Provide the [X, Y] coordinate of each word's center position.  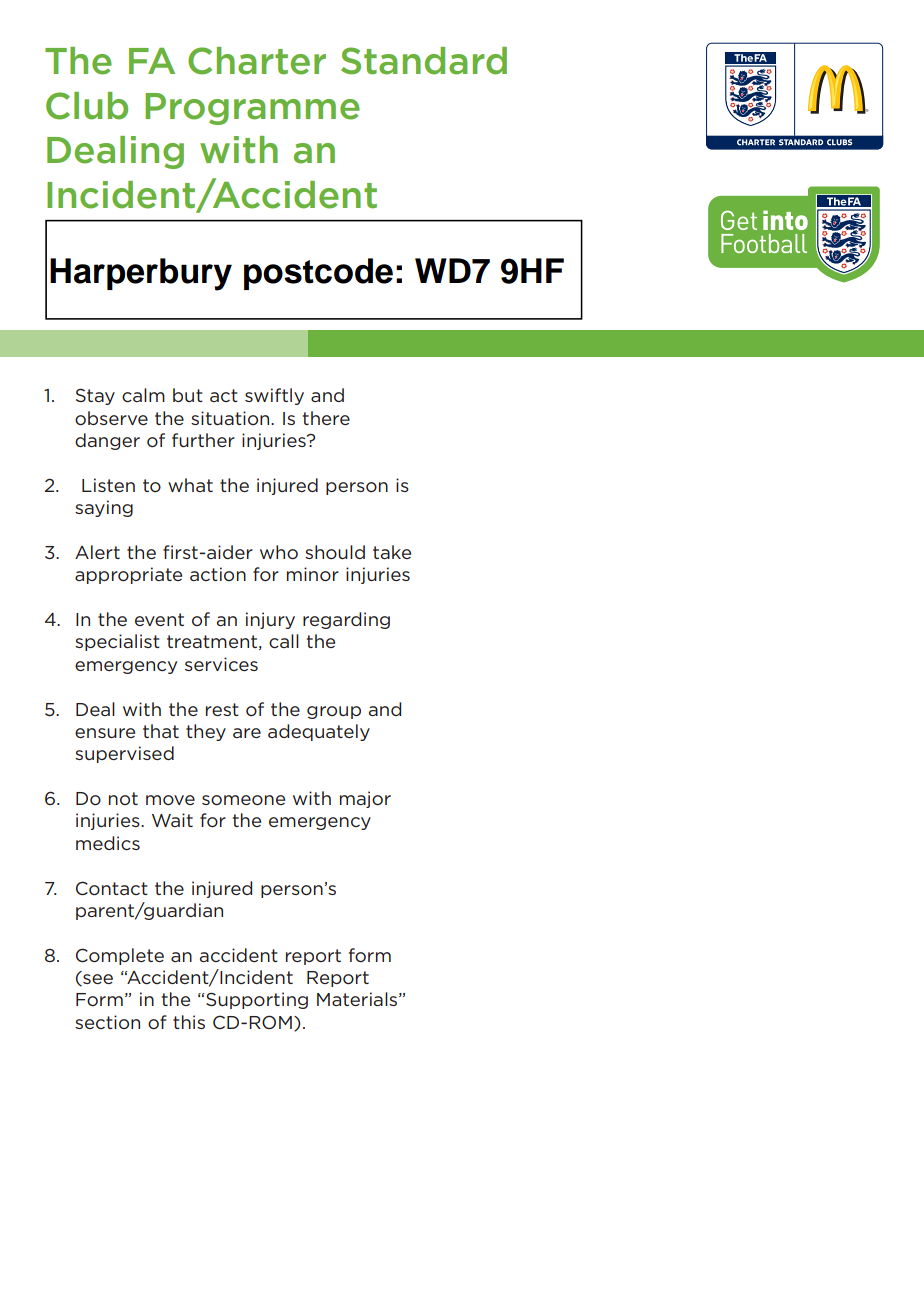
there [326, 418]
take [392, 552]
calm [143, 395]
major [365, 799]
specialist [117, 642]
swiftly [274, 396]
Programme [252, 109]
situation [231, 418]
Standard [424, 61]
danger [107, 441]
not [123, 798]
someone [243, 800]
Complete [120, 956]
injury [270, 620]
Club [87, 106]
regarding [346, 620]
